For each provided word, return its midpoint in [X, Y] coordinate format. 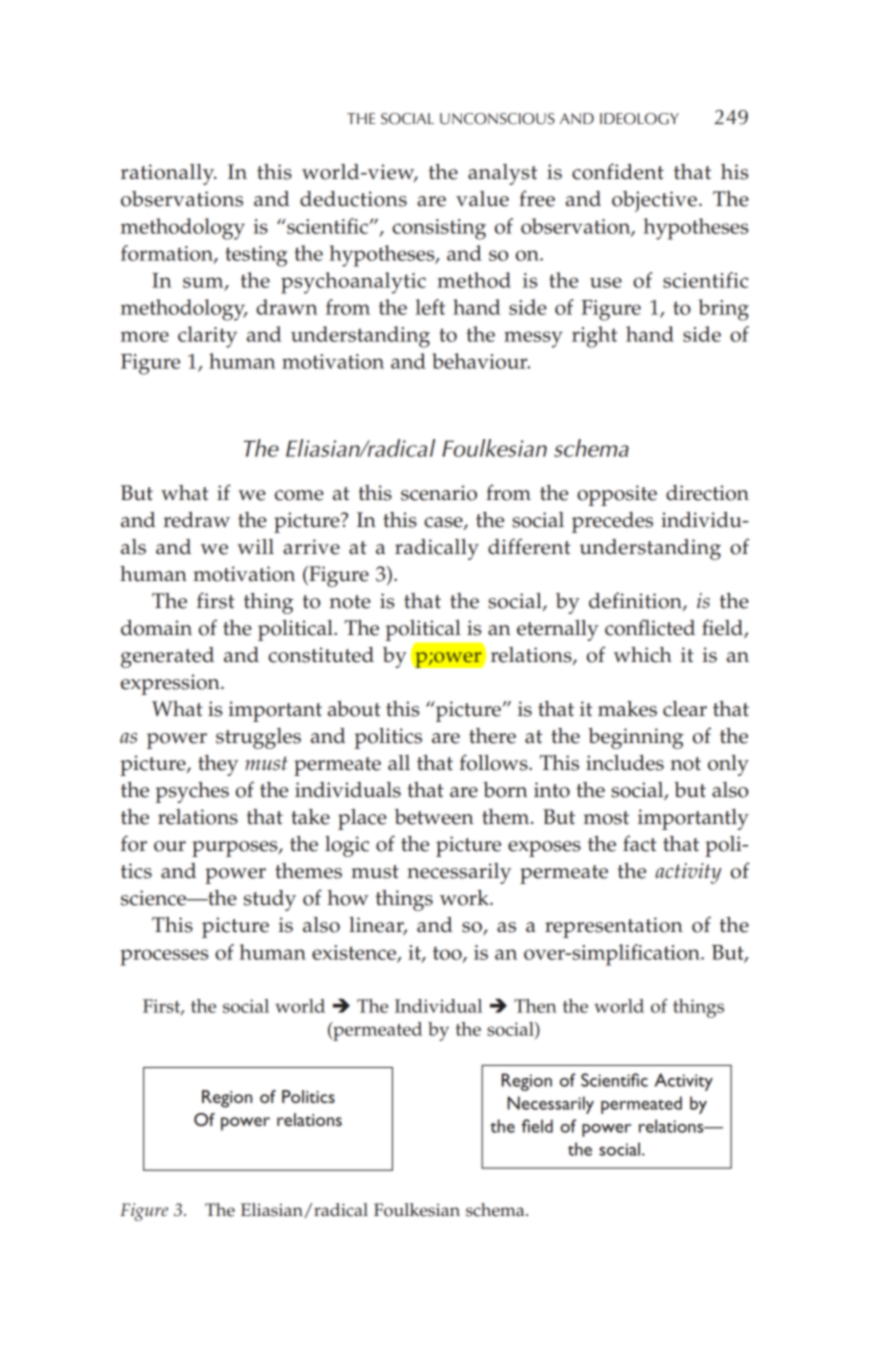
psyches [192, 792]
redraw [196, 520]
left [430, 307]
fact [640, 843]
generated [167, 657]
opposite [617, 495]
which [642, 655]
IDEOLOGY [639, 119]
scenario [439, 493]
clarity [207, 337]
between [434, 817]
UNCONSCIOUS [497, 119]
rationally [169, 174]
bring [723, 310]
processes [164, 957]
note [350, 602]
